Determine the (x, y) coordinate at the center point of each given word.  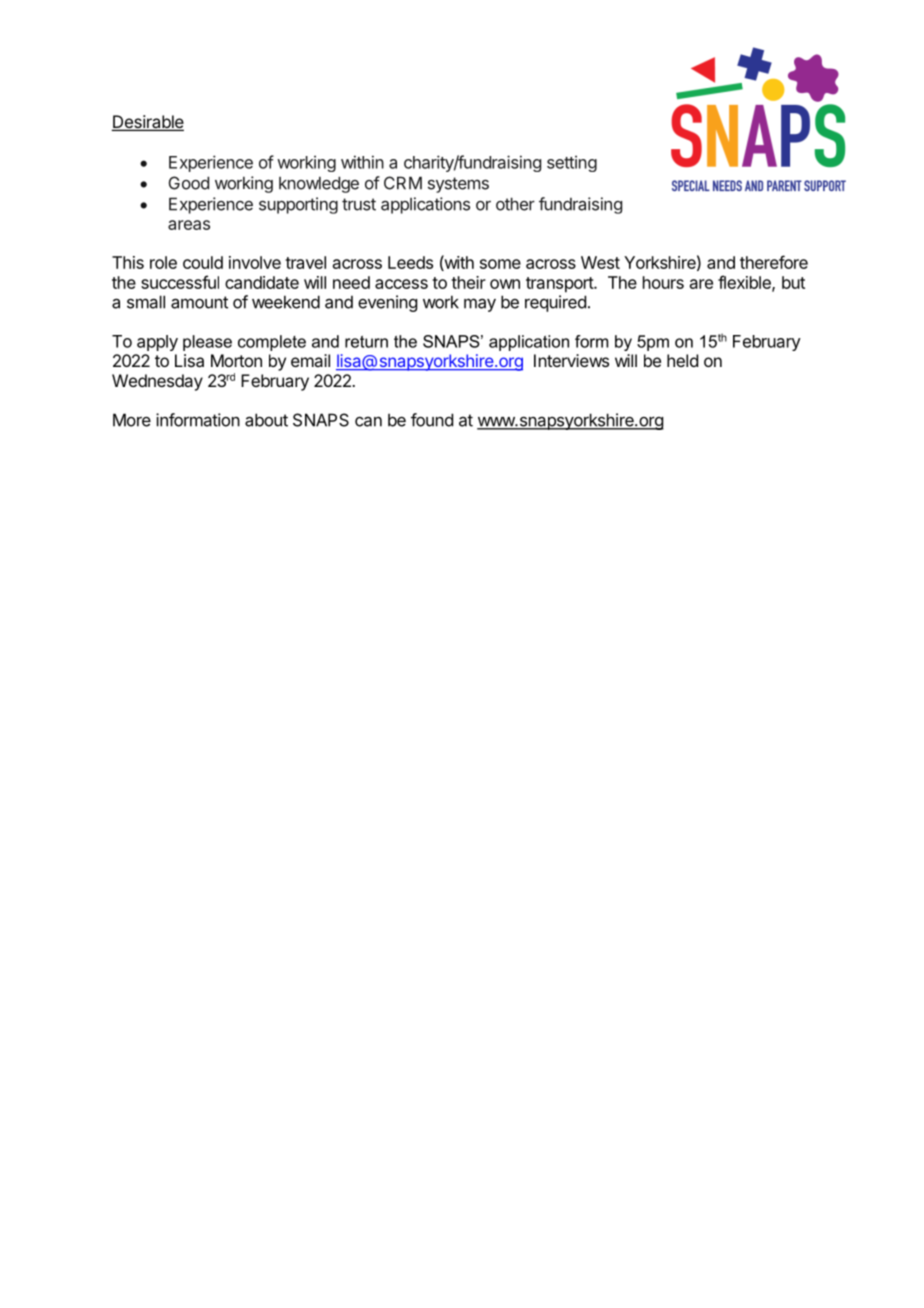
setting (572, 163)
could (203, 262)
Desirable (147, 123)
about (266, 420)
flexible (745, 283)
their (468, 282)
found (432, 420)
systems (458, 185)
